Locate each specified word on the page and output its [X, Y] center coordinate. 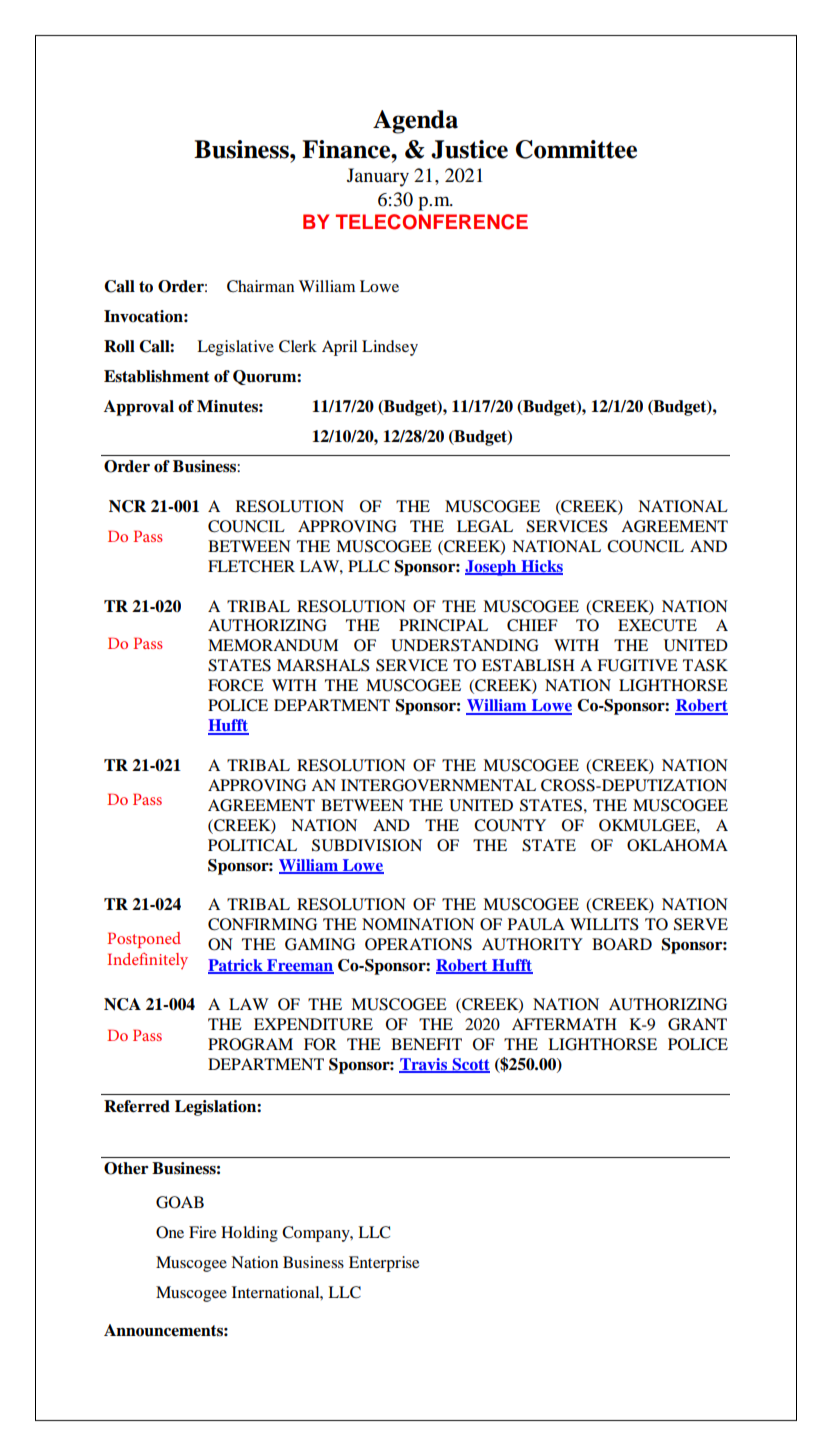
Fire [202, 1232]
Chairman [260, 286]
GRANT [697, 1024]
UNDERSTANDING [465, 645]
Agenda [415, 122]
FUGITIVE [637, 665]
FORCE [236, 685]
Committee [576, 149]
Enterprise [384, 1264]
